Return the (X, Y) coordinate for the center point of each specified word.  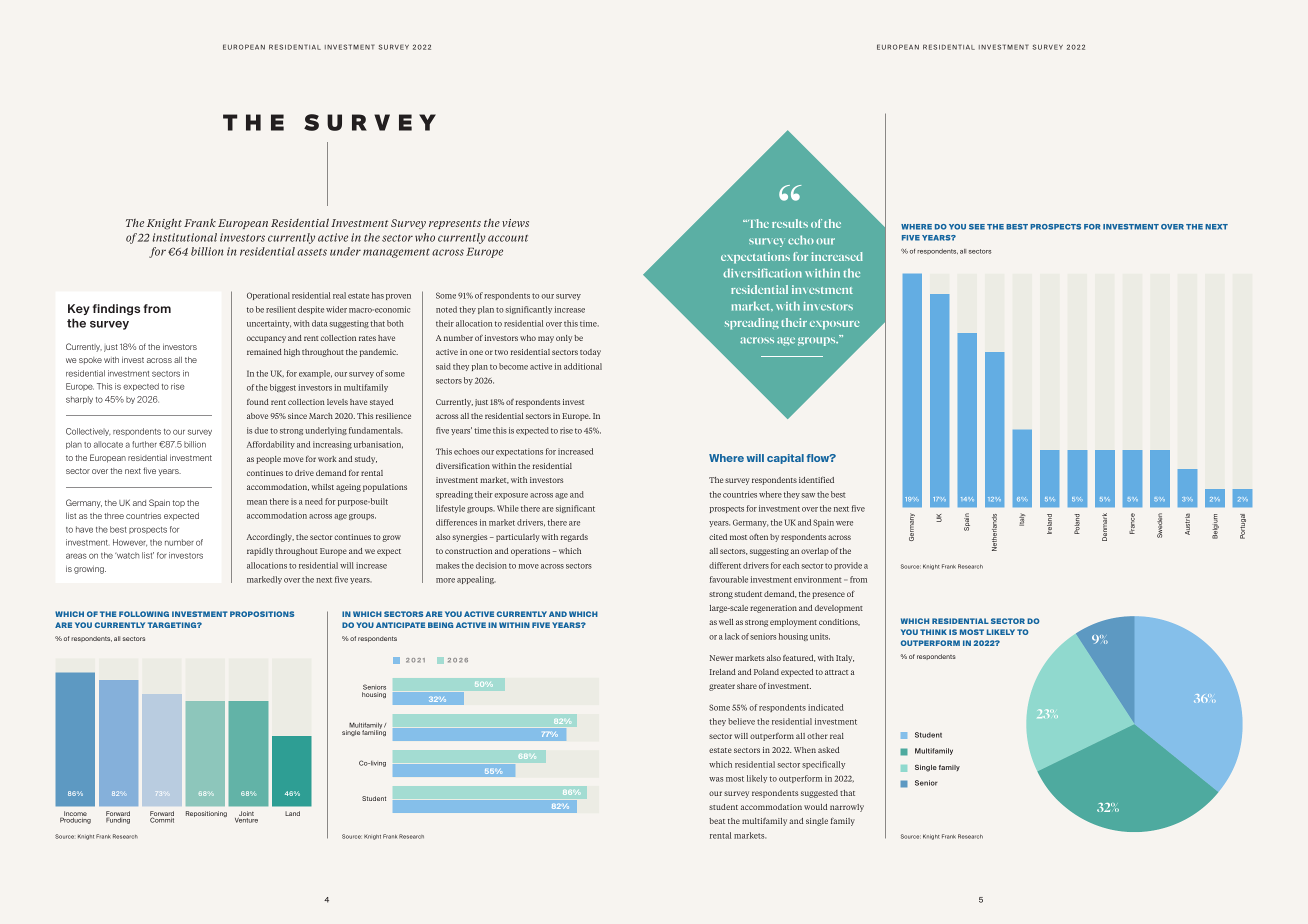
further (144, 444)
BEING (440, 625)
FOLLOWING (144, 614)
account (508, 238)
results (790, 223)
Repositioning (206, 814)
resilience (393, 416)
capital (785, 459)
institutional (184, 237)
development (839, 609)
